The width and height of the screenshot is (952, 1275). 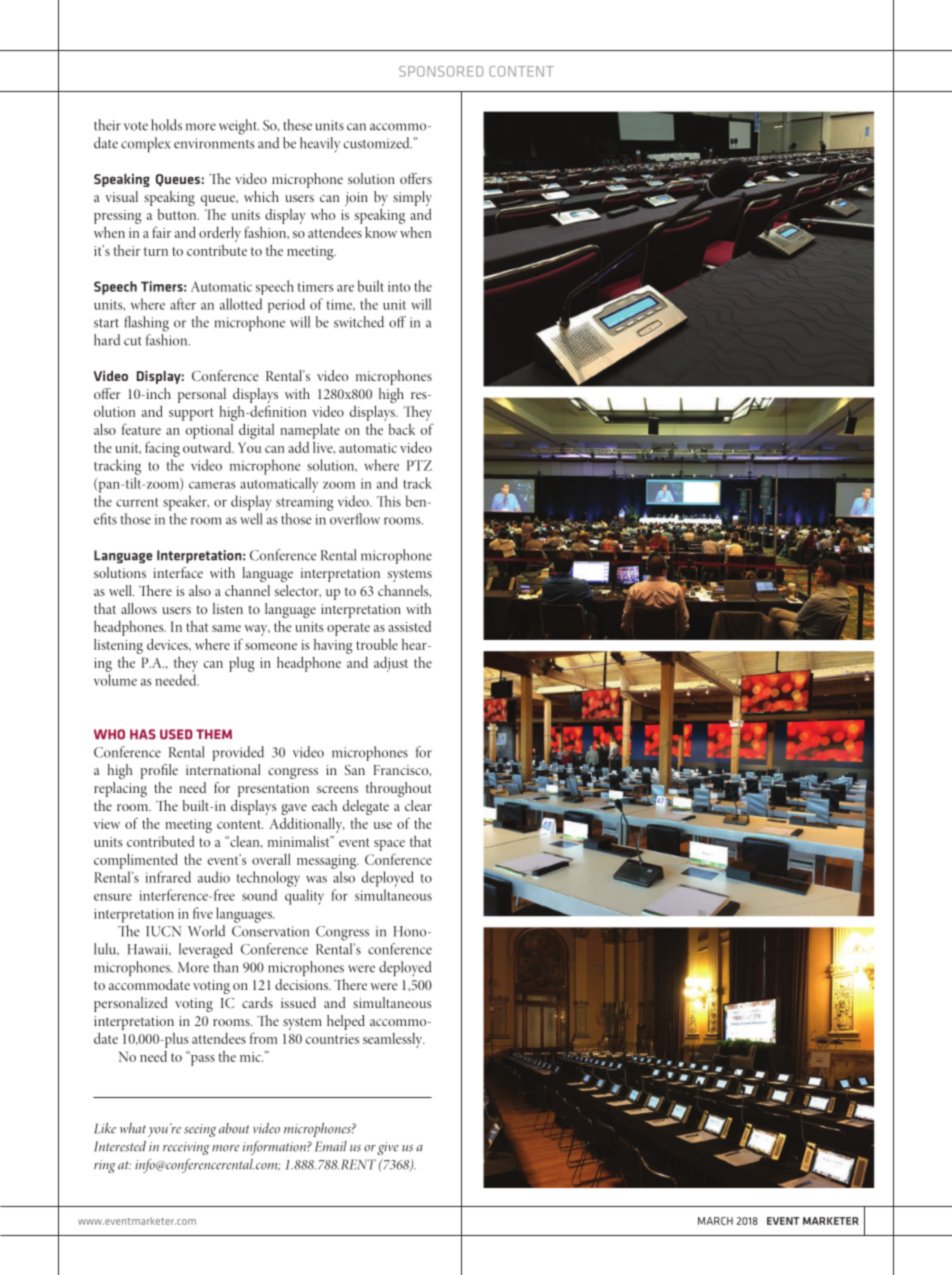 I want to click on MARCH, so click(x=715, y=1221).
